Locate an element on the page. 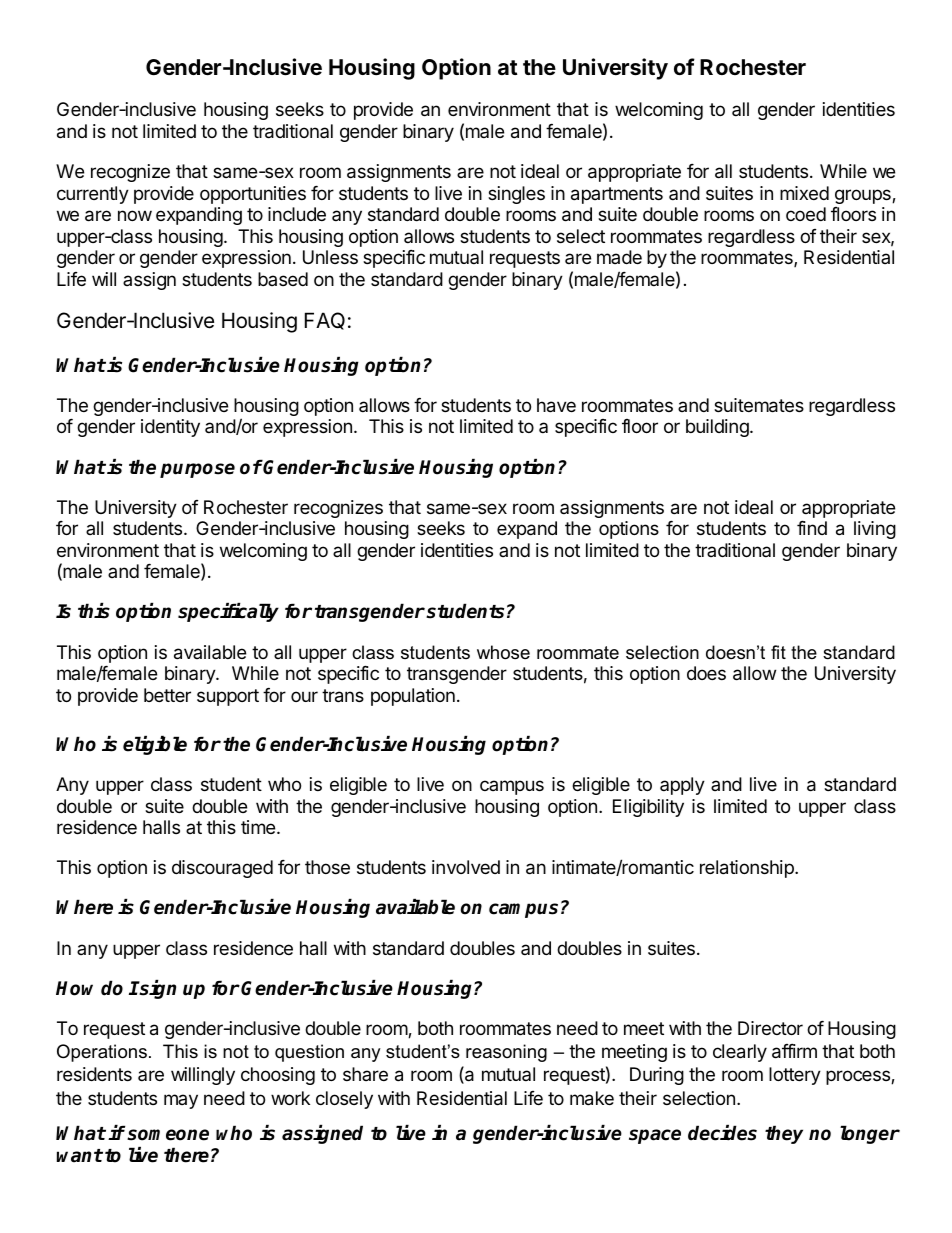  reasoning is located at coordinates (506, 1053).
